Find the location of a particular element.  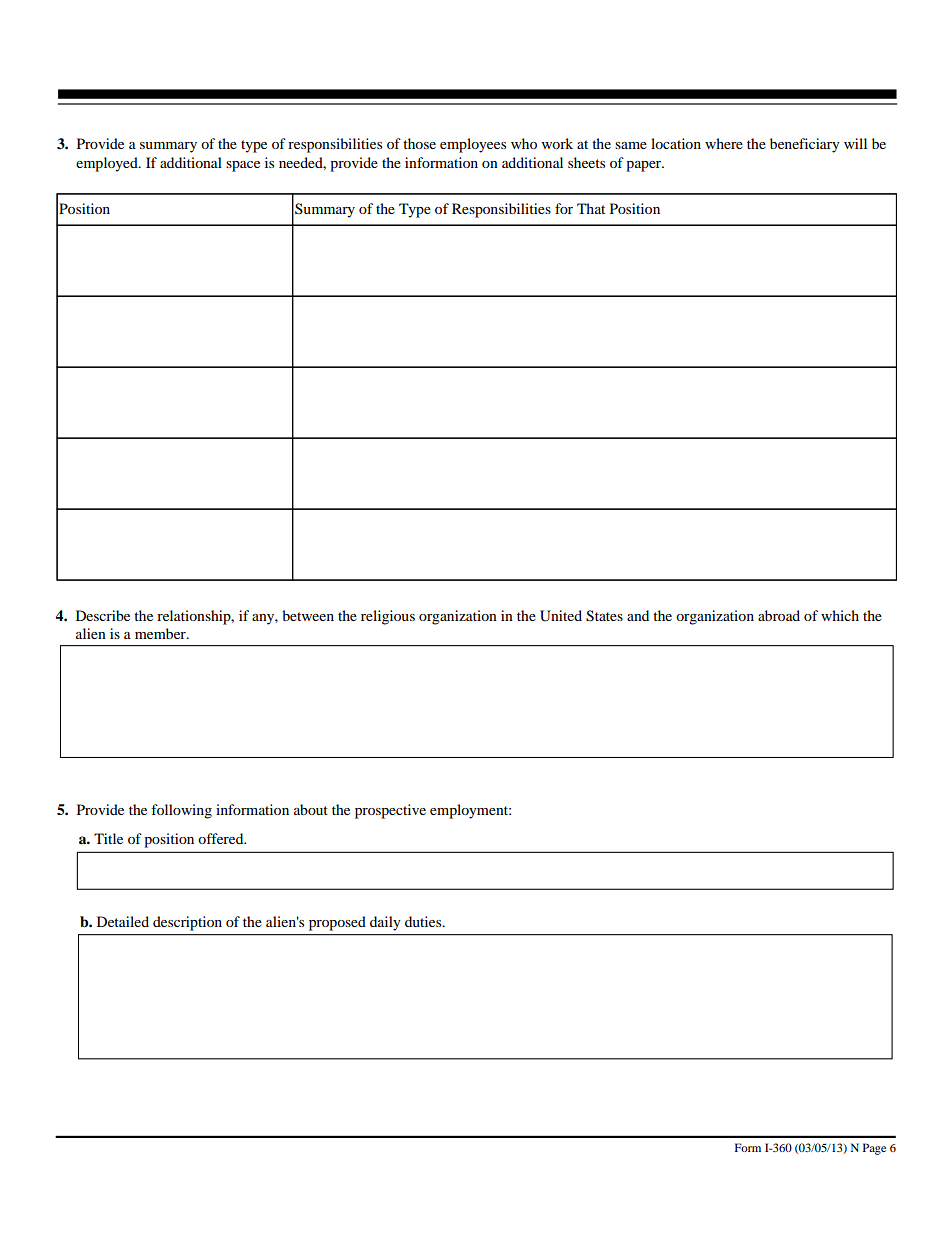

description is located at coordinates (187, 923).
